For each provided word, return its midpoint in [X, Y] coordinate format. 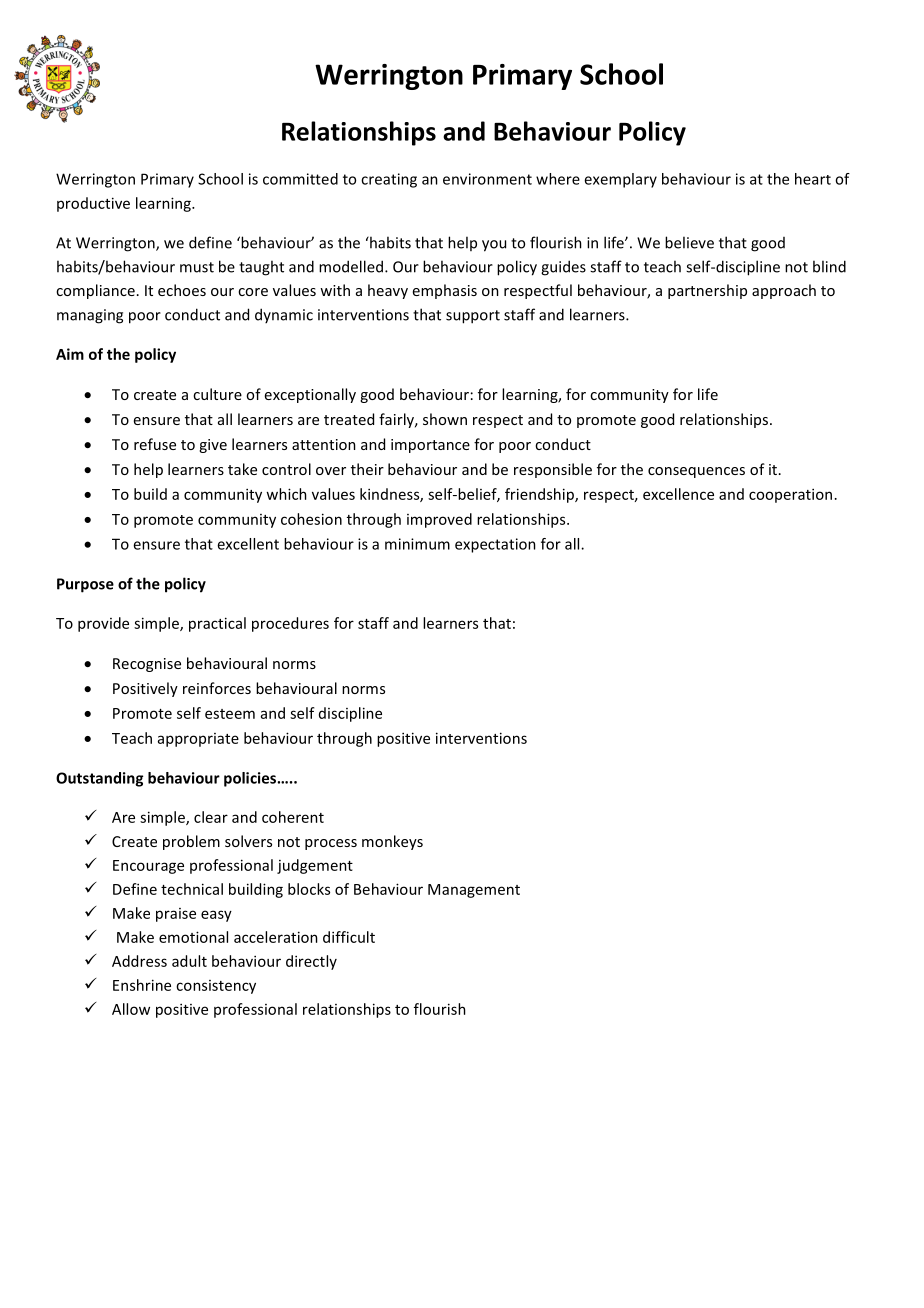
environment [487, 179]
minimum [417, 544]
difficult [349, 937]
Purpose [85, 585]
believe [689, 242]
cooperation [790, 495]
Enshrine [142, 985]
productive [93, 204]
